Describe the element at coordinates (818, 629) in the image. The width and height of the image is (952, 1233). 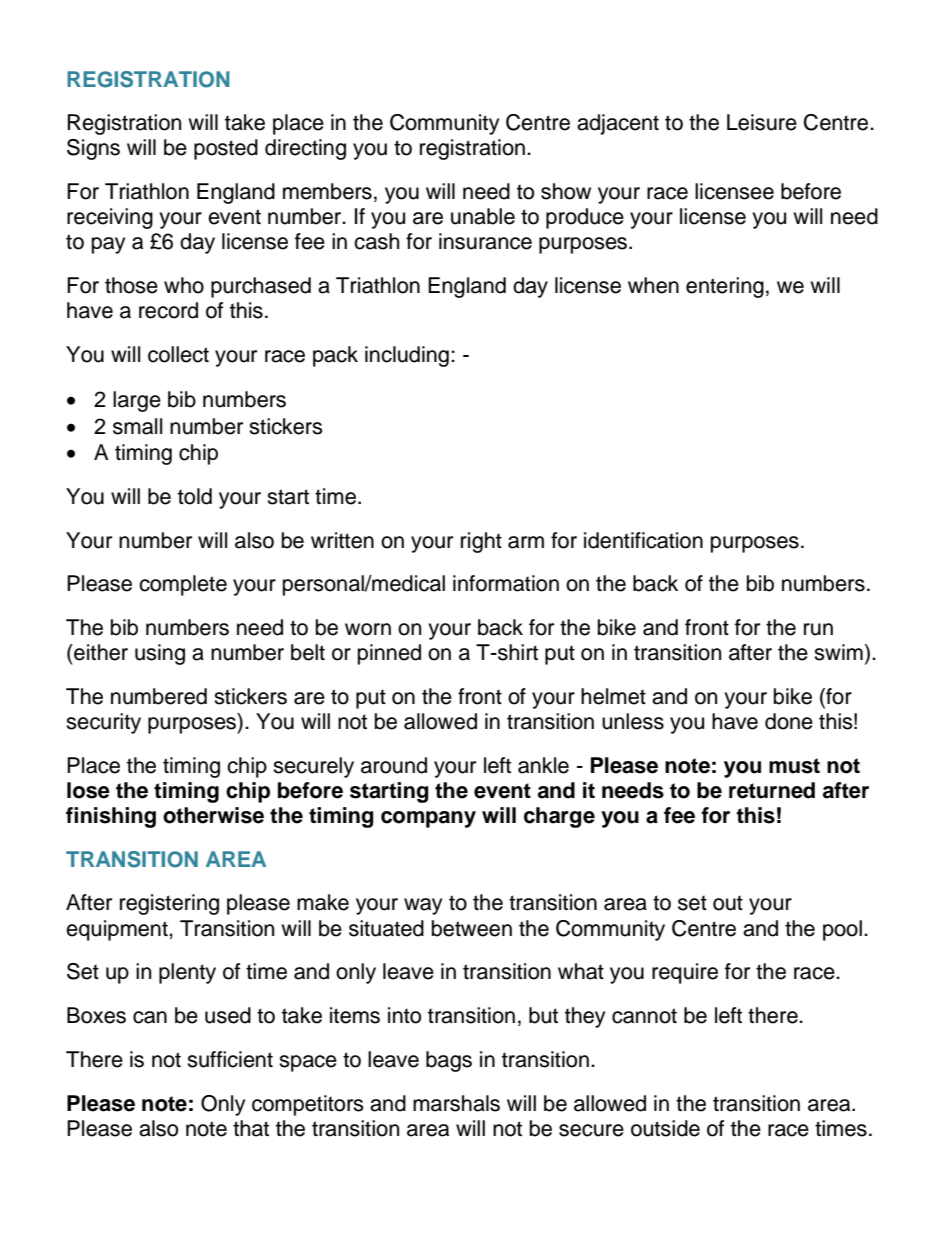
I see `run` at that location.
